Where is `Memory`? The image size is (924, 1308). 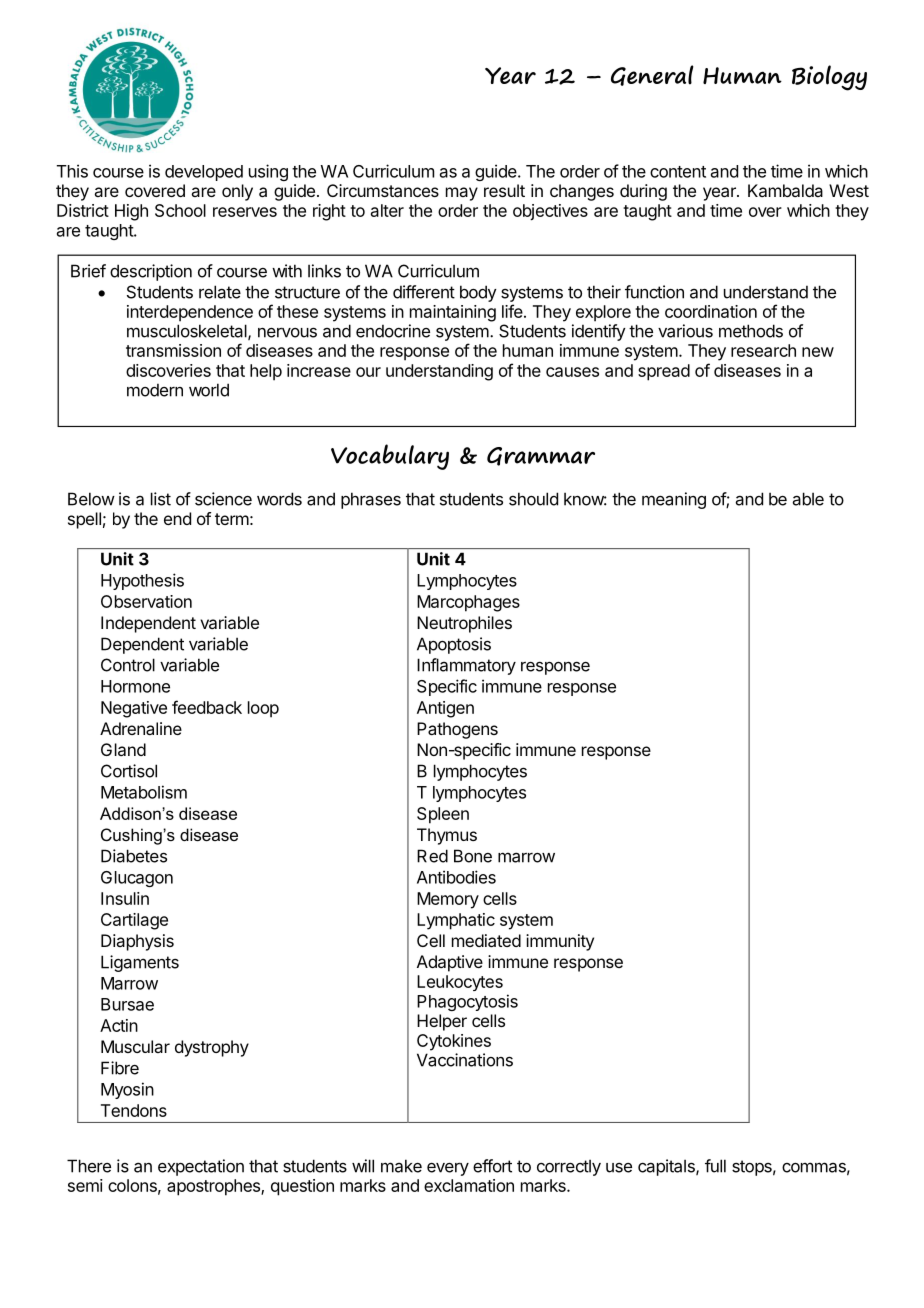 Memory is located at coordinates (448, 900).
